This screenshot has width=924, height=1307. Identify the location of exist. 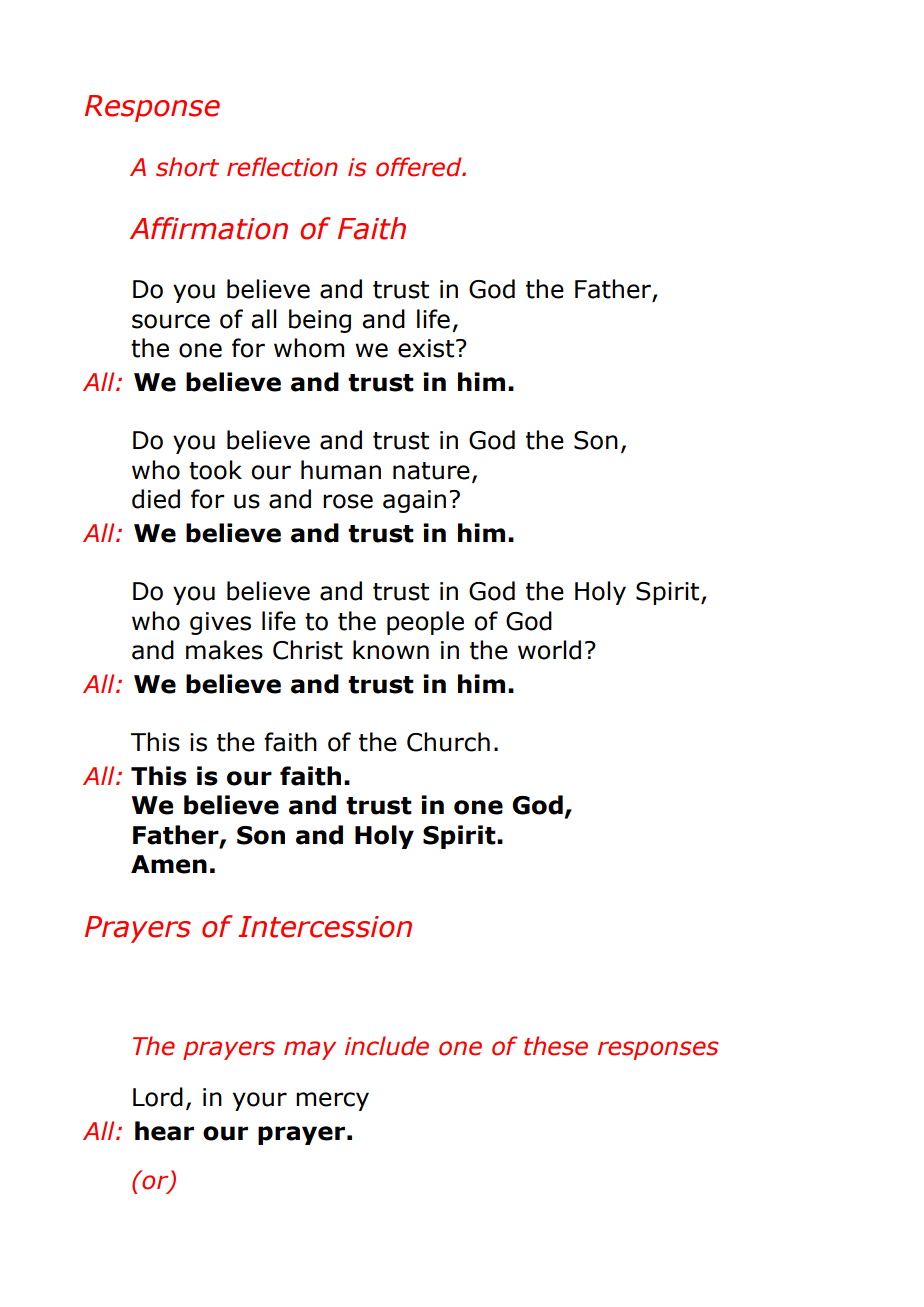
(427, 348).
